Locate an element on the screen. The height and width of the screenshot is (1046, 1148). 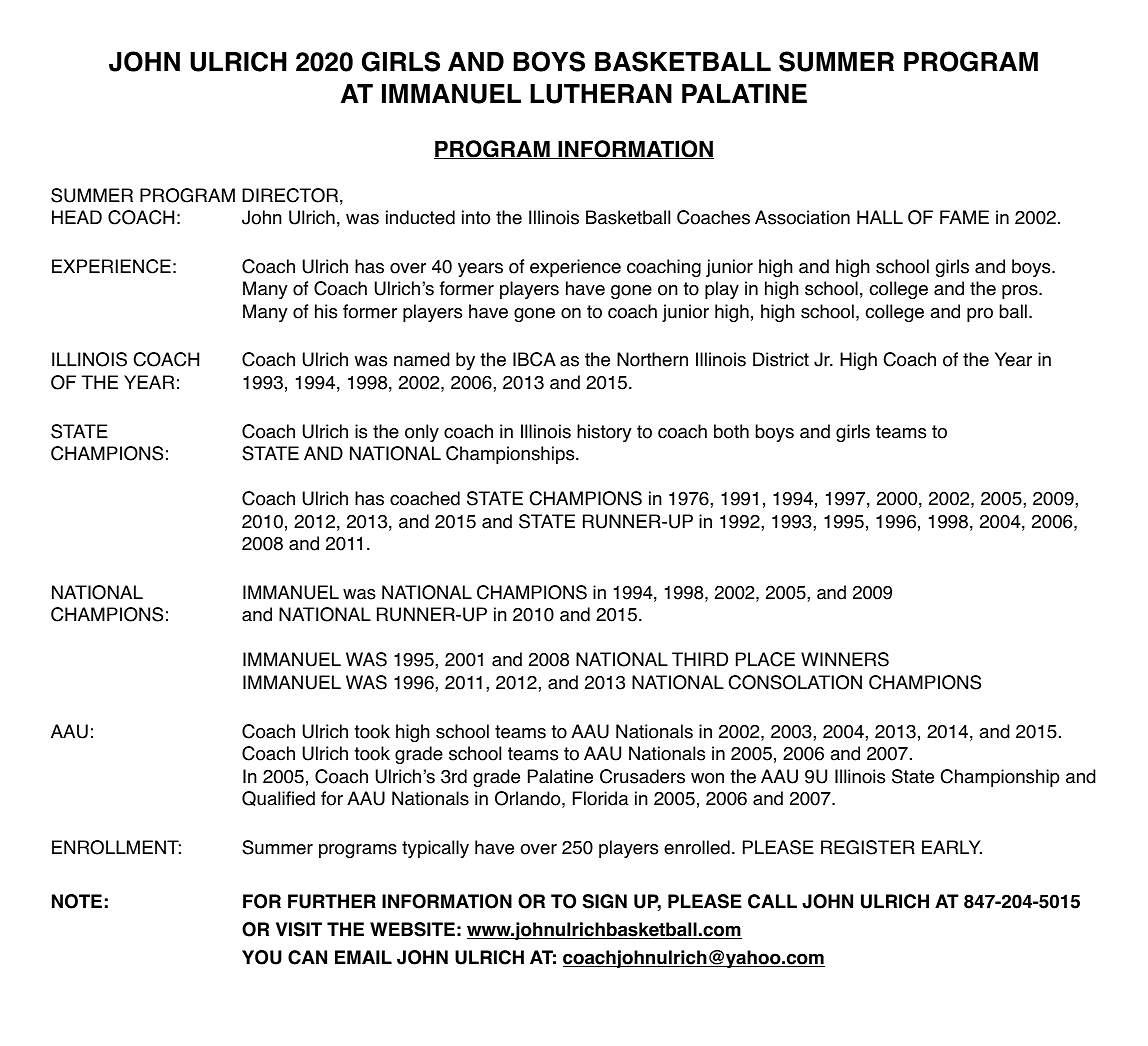
SIGN is located at coordinates (605, 901).
